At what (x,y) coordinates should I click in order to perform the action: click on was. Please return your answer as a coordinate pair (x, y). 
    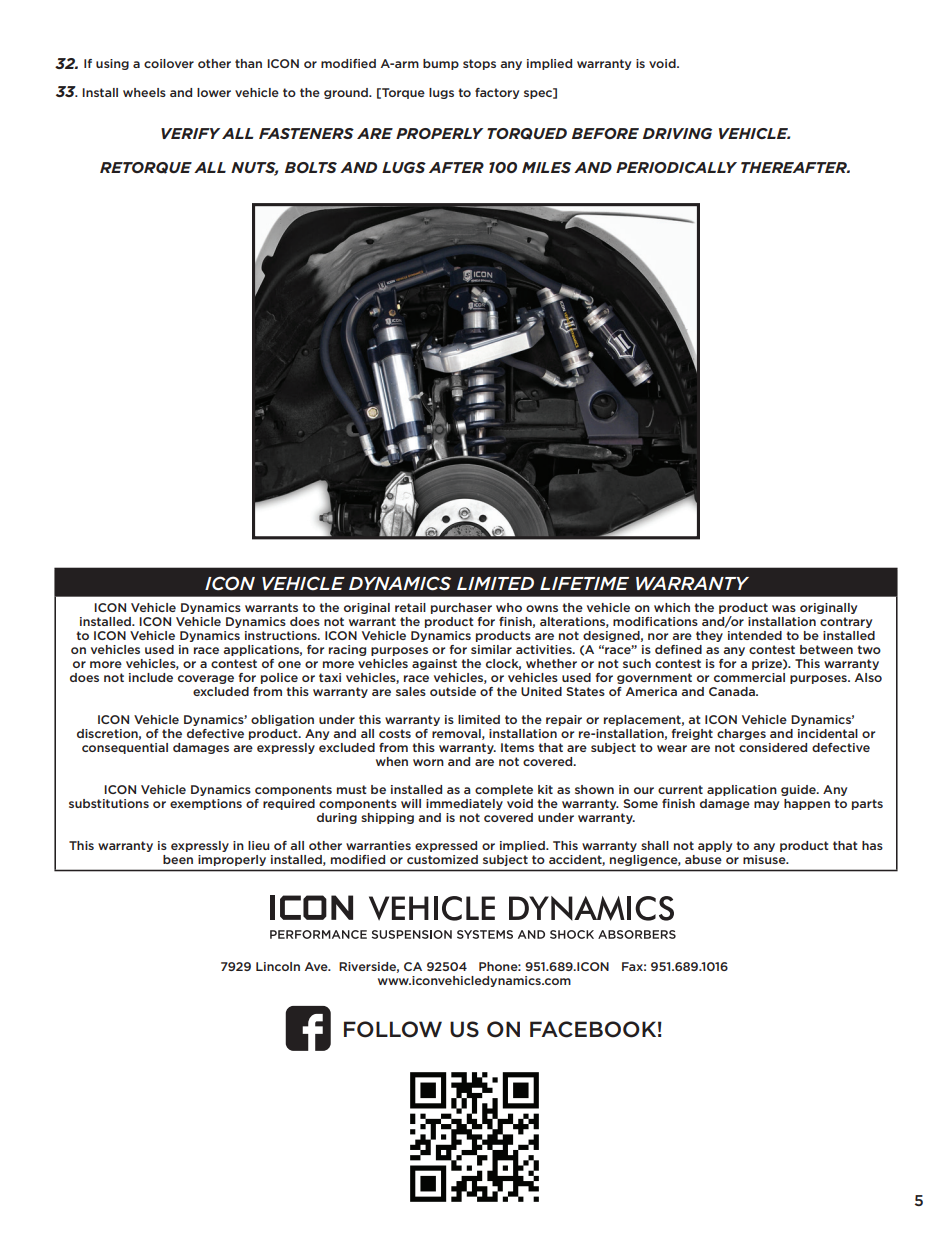
    Looking at the image, I should click on (784, 608).
